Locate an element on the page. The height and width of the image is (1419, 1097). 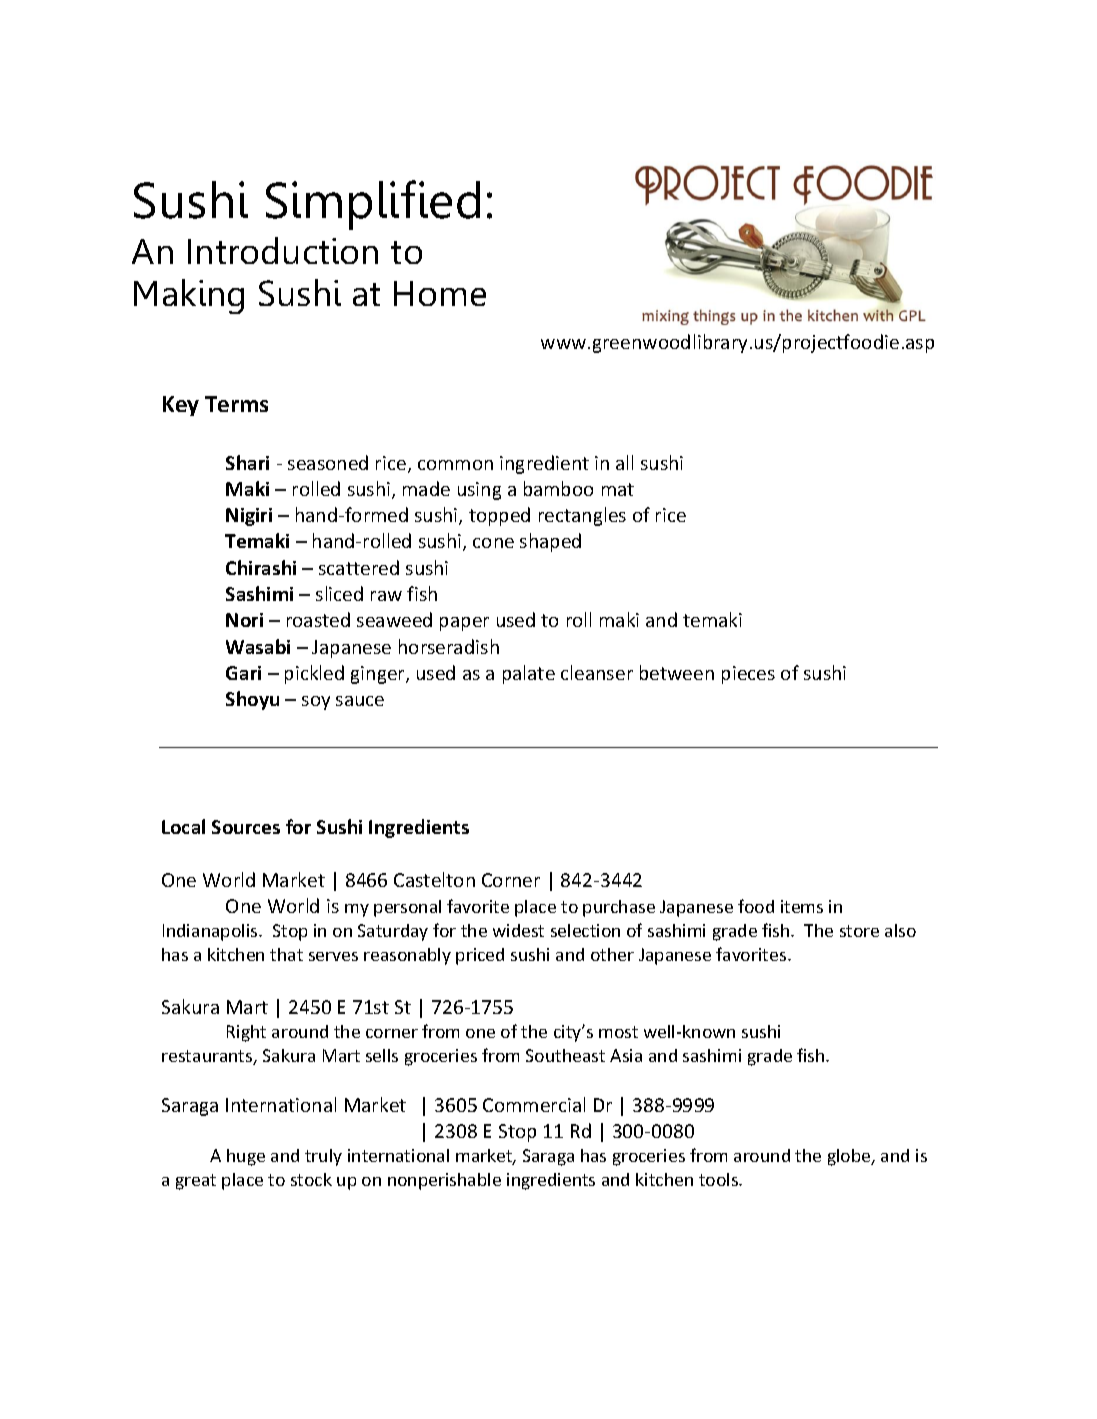
globe is located at coordinates (850, 1157).
